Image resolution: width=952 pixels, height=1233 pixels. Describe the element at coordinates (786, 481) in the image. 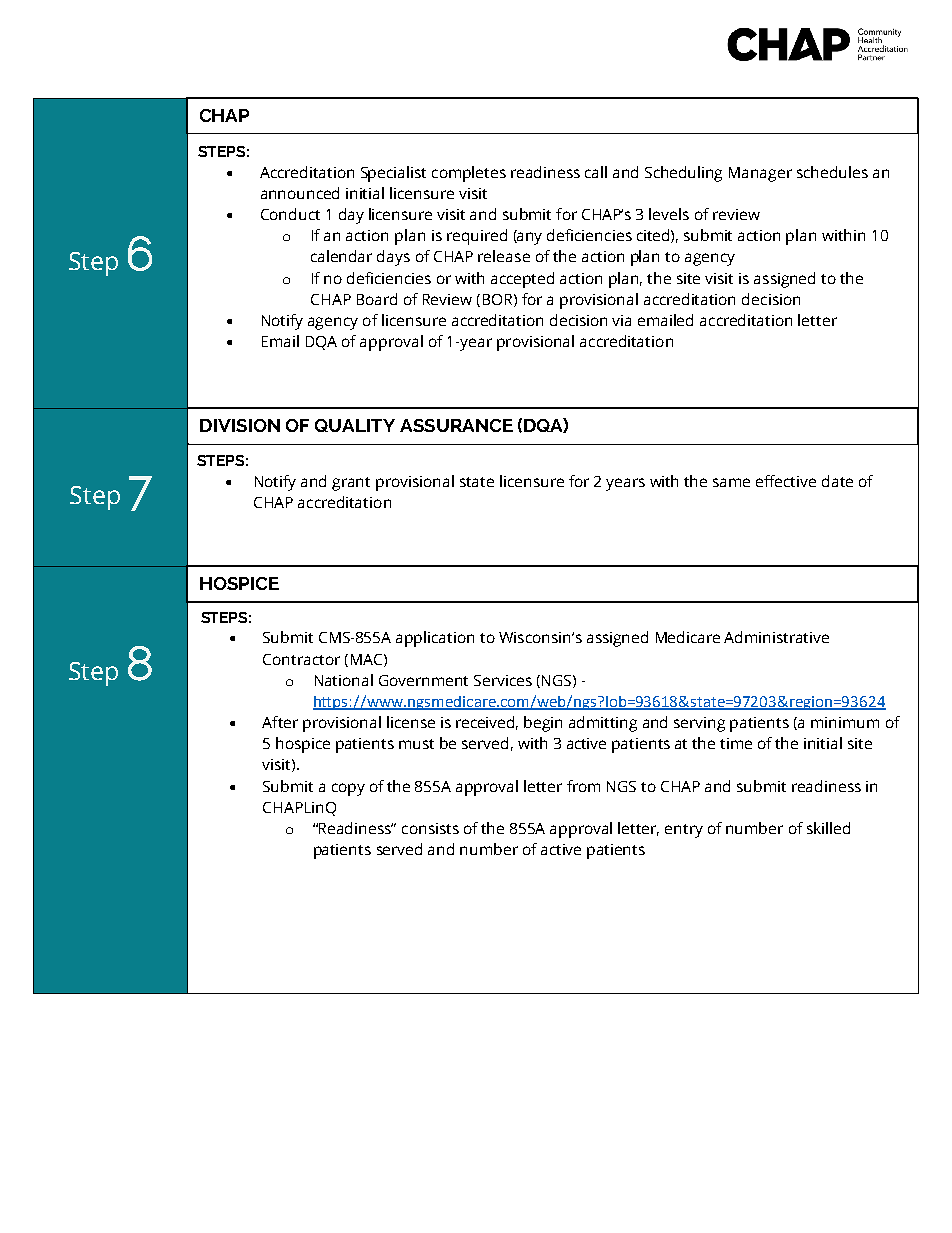

I see `effective` at that location.
